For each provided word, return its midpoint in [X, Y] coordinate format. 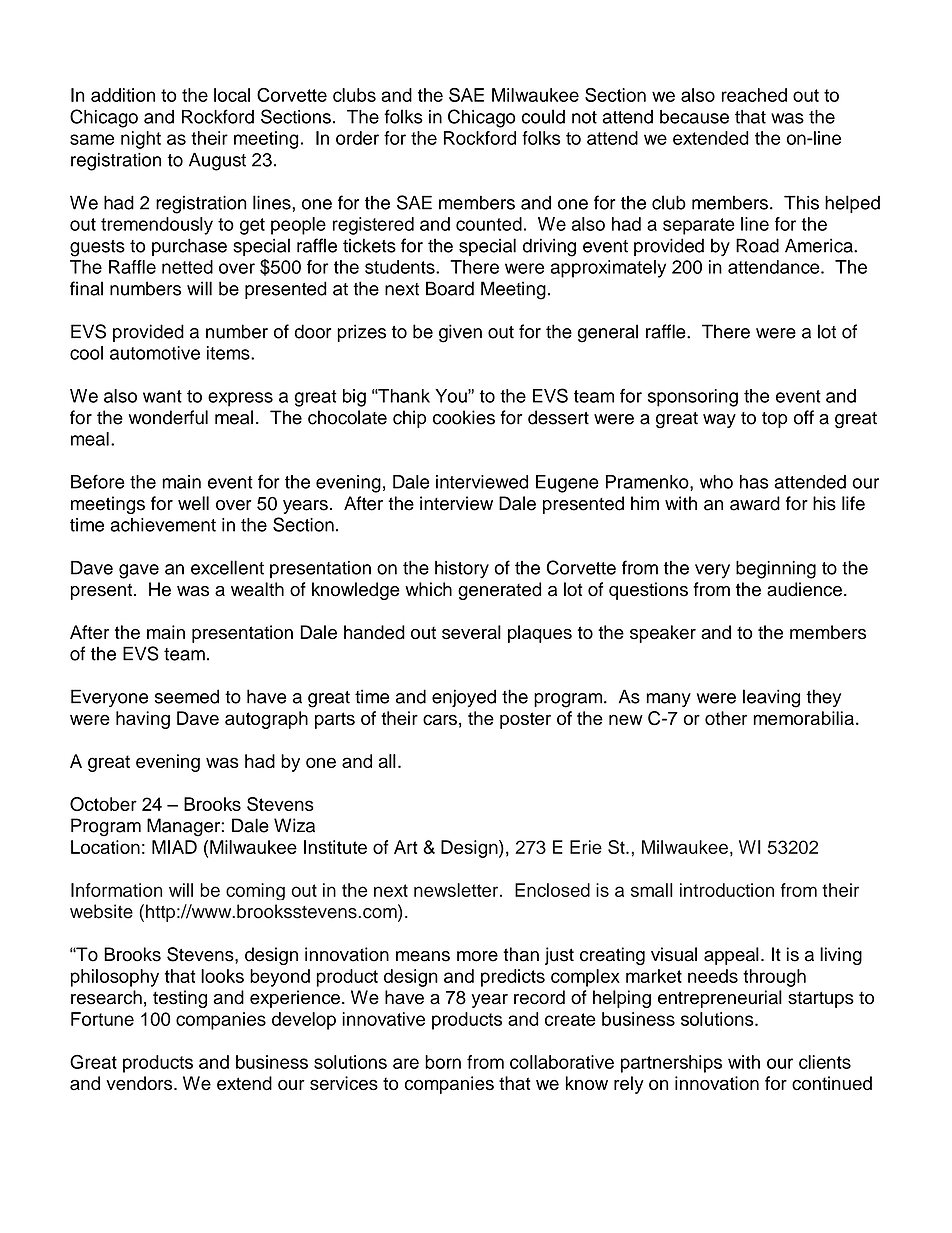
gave [139, 571]
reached [754, 95]
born [443, 1062]
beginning [776, 570]
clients [825, 1062]
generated [499, 591]
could [543, 116]
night [141, 140]
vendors [140, 1083]
